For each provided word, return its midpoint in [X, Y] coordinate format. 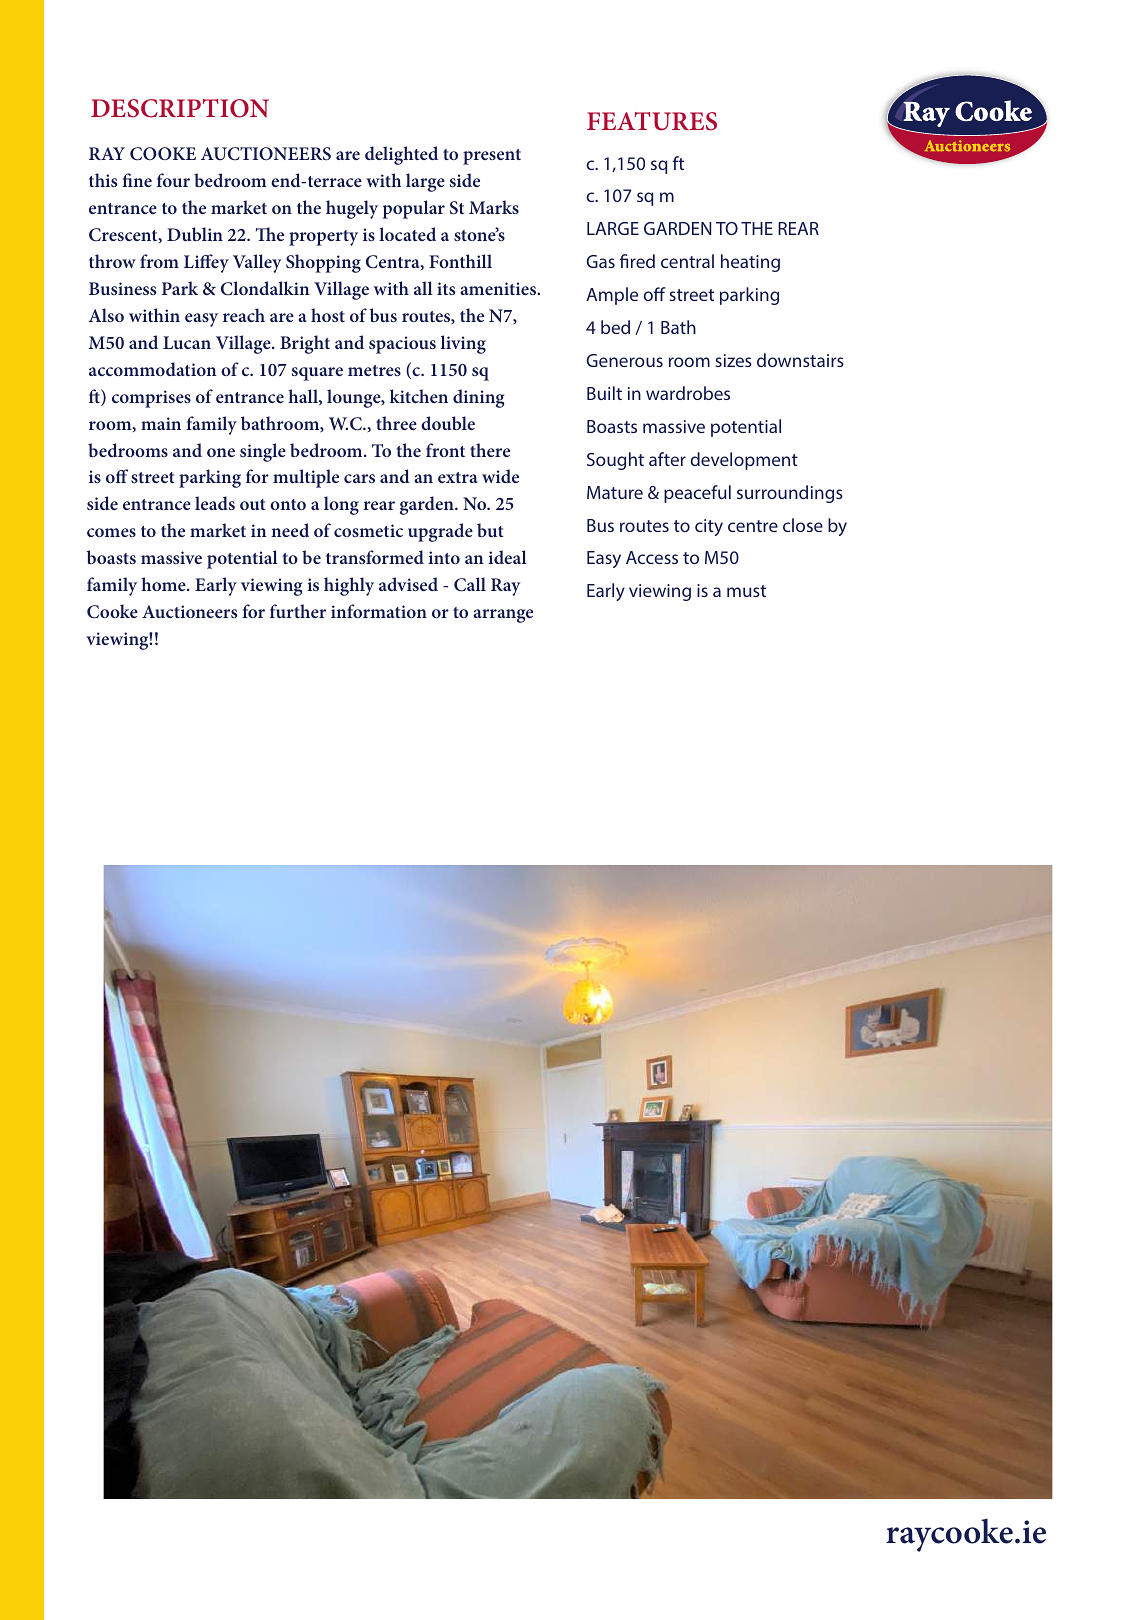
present [492, 157]
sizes [733, 360]
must [746, 591]
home [164, 584]
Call [470, 584]
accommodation [153, 369]
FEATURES [652, 121]
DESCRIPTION [180, 108]
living [463, 344]
